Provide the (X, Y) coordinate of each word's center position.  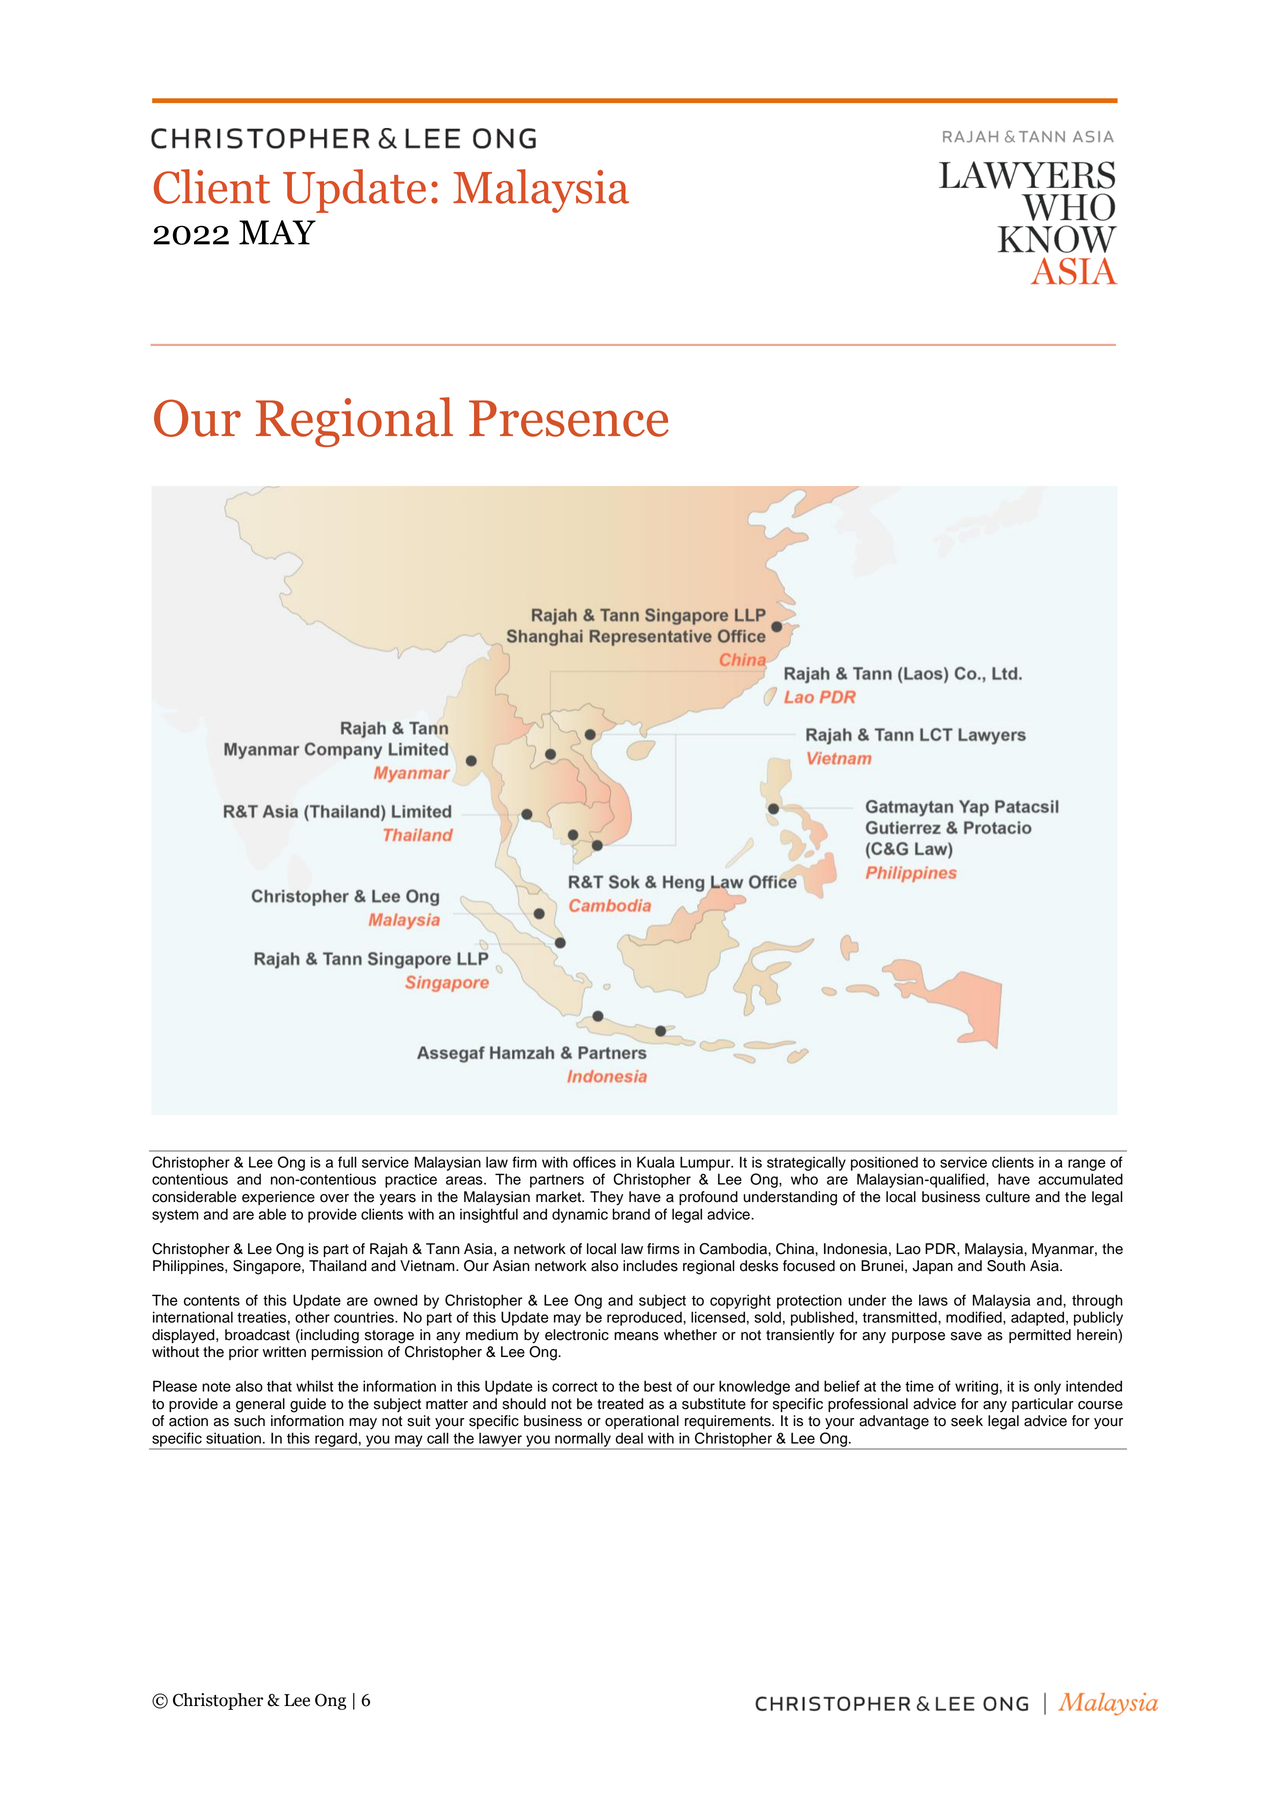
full (347, 1162)
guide (308, 1405)
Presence (569, 418)
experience (278, 1198)
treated (620, 1404)
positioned (884, 1163)
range (1087, 1165)
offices (594, 1162)
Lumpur (706, 1163)
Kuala (656, 1162)
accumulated (1080, 1179)
